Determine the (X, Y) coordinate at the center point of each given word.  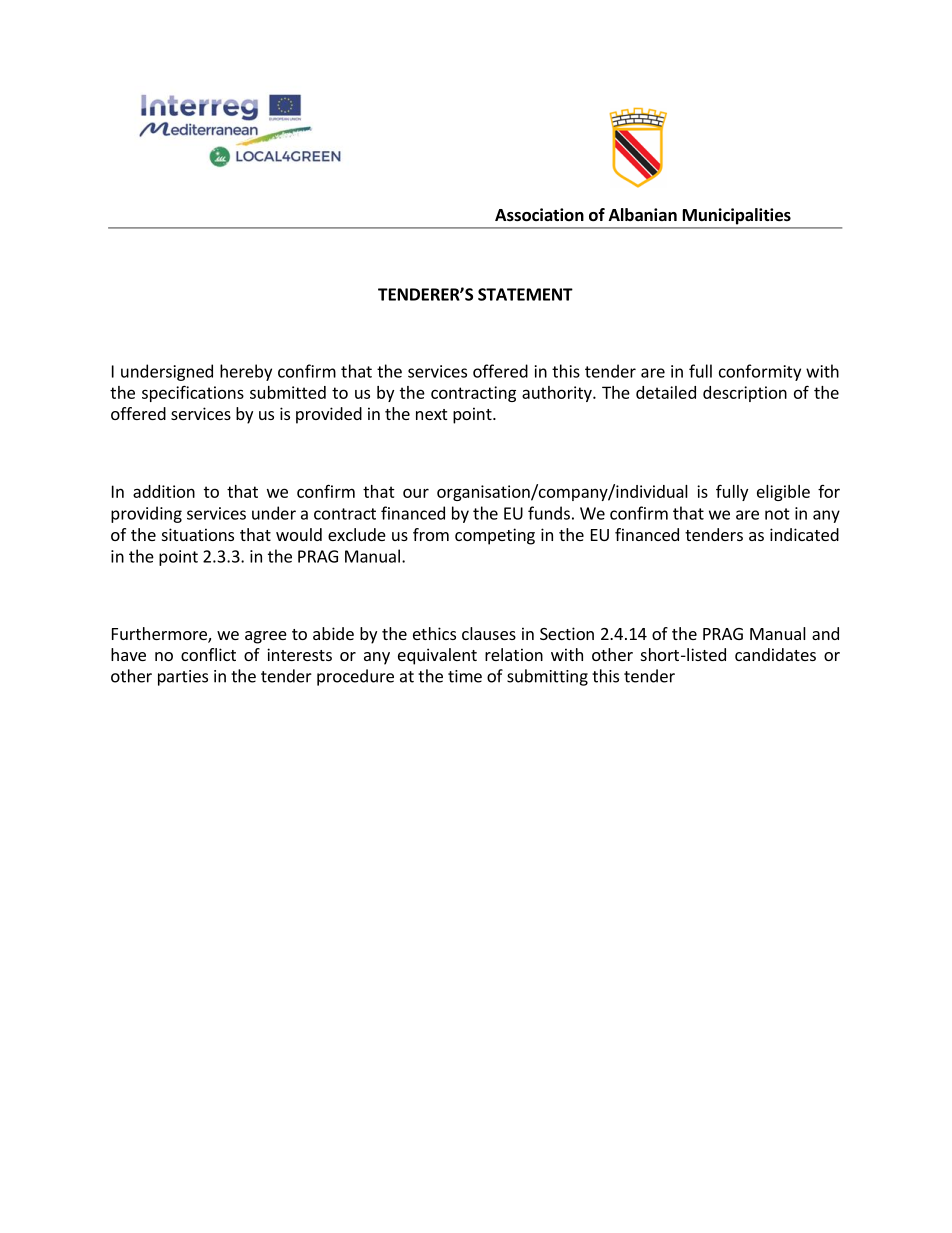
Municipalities (737, 216)
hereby (246, 372)
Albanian (643, 214)
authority (558, 394)
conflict (208, 654)
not (777, 514)
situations (198, 534)
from (431, 534)
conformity (760, 372)
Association (539, 215)
